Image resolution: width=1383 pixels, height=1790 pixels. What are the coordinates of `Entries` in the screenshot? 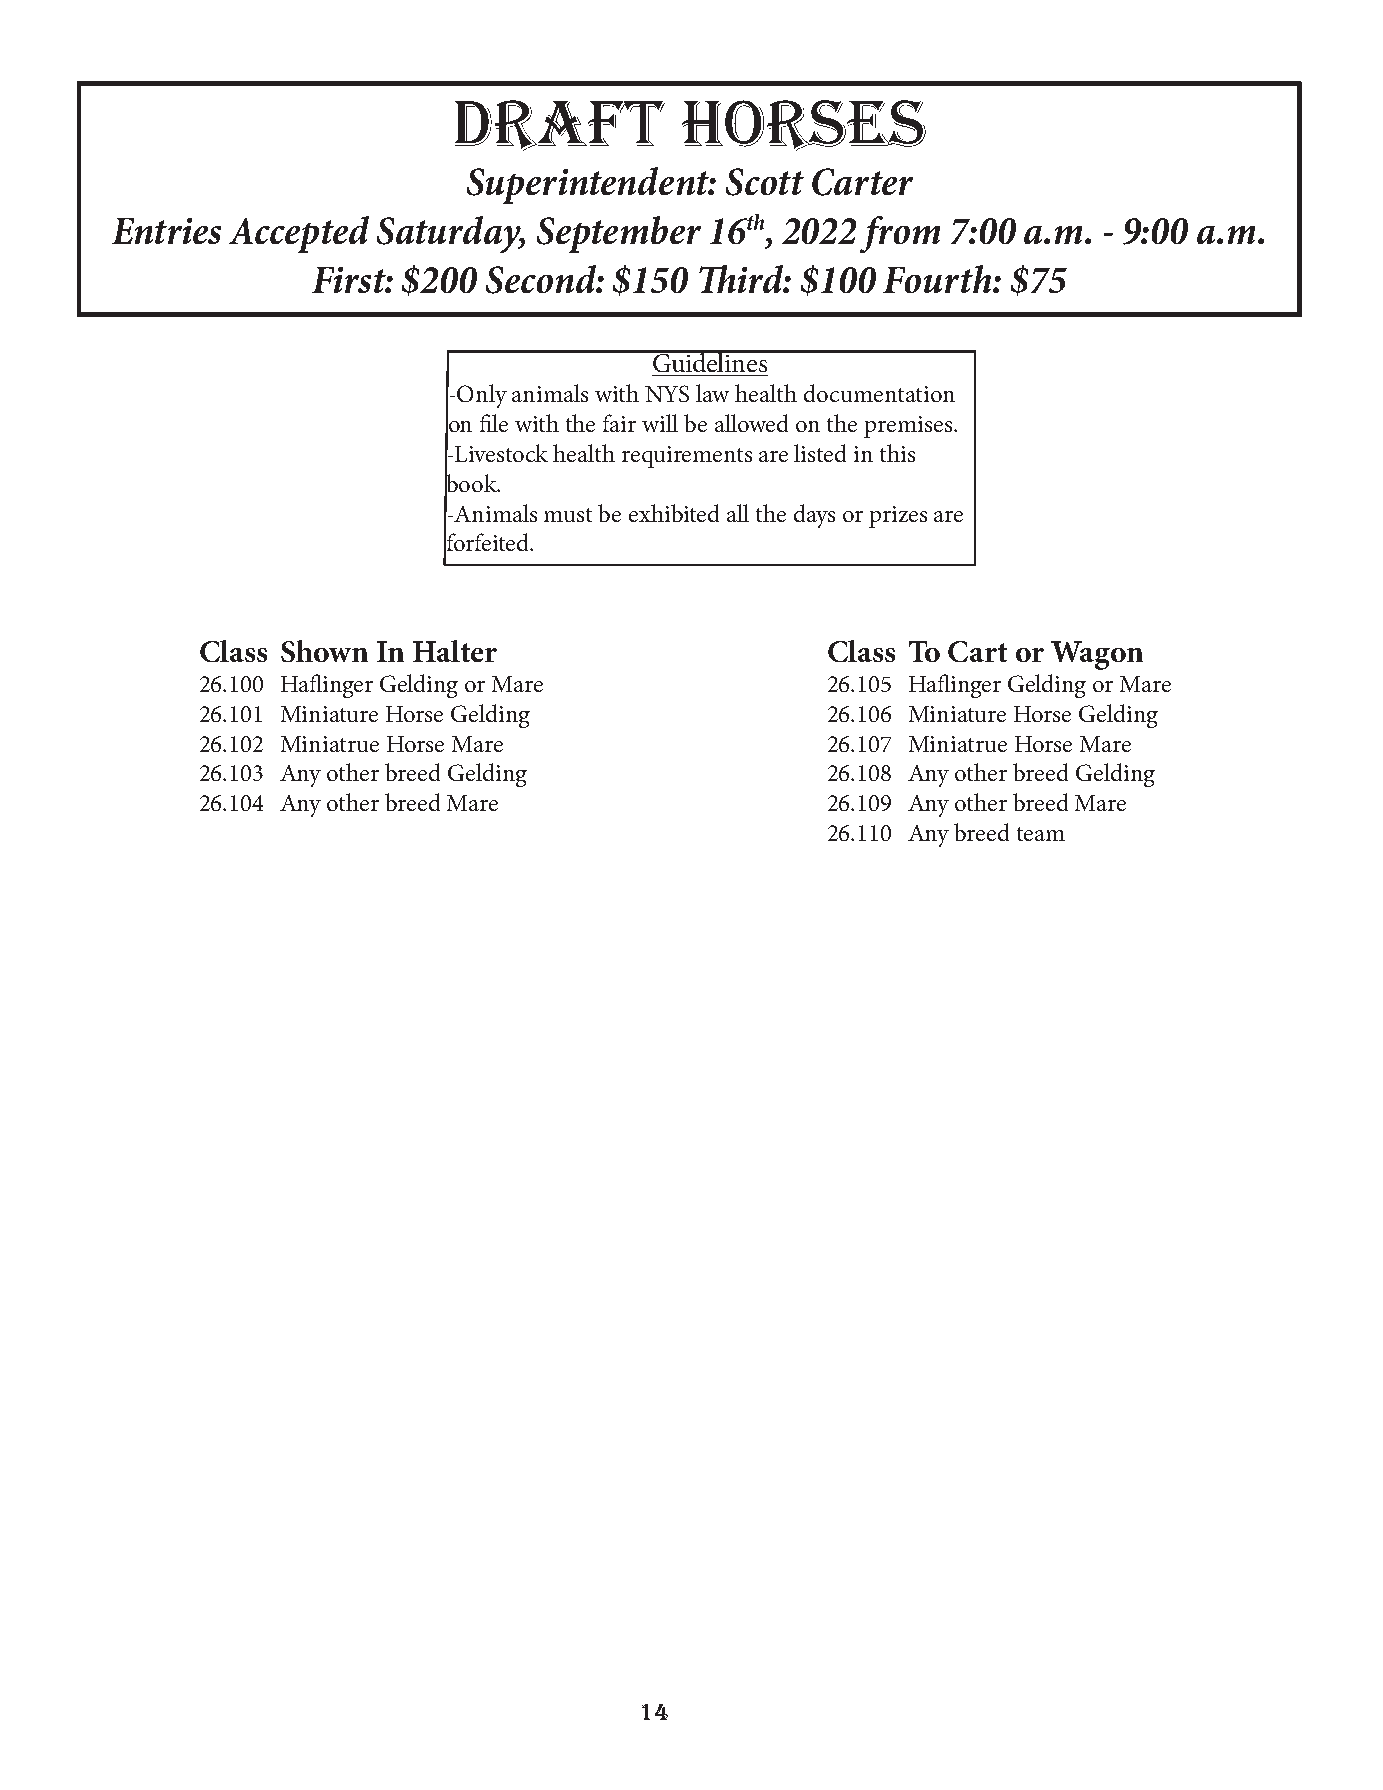 It's located at (166, 231).
